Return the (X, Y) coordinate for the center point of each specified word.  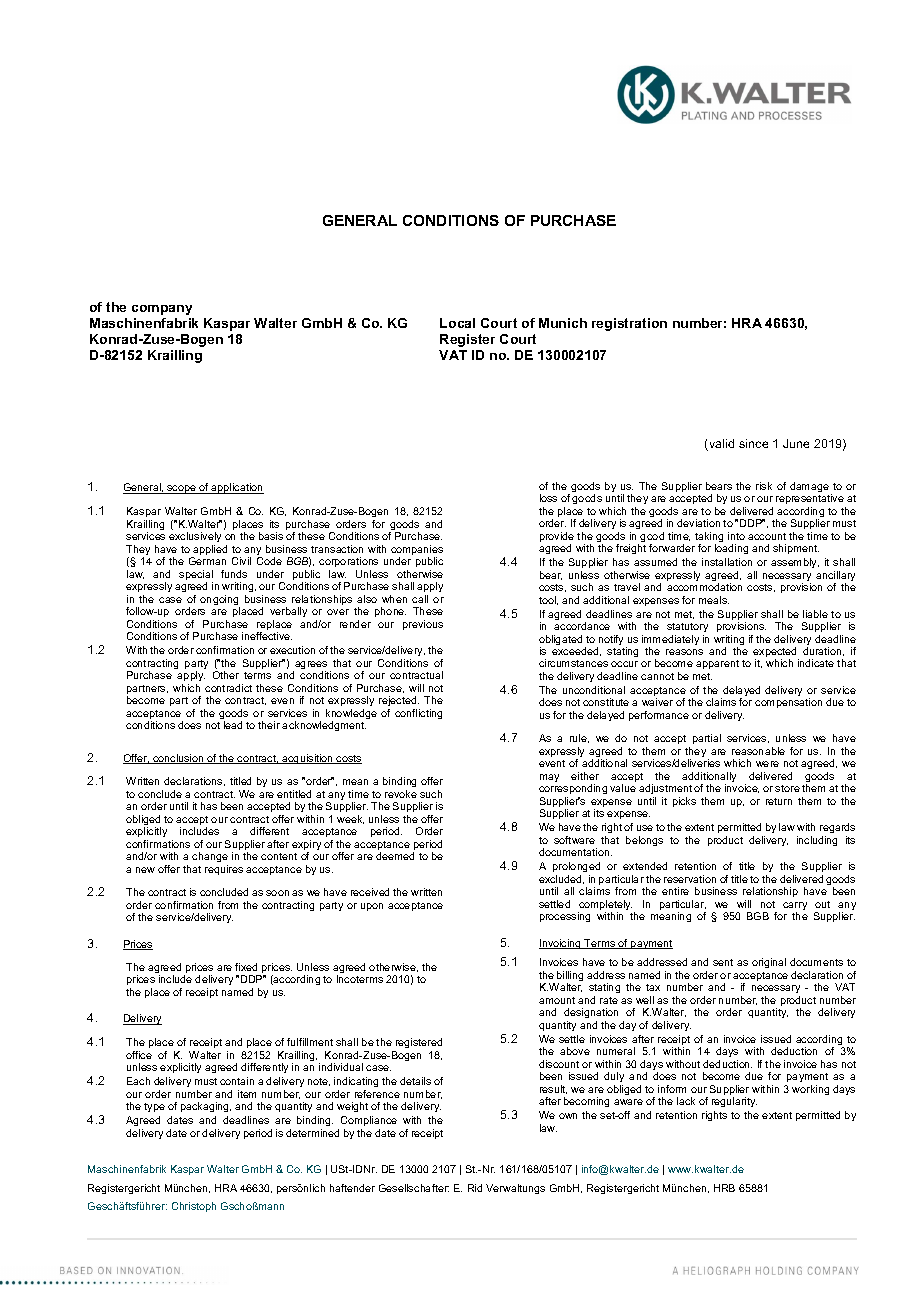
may (549, 778)
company (162, 310)
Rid (475, 1188)
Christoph (194, 1207)
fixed (246, 967)
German (207, 561)
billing (570, 977)
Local (457, 323)
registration (629, 324)
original (769, 963)
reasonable (758, 751)
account (767, 536)
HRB (724, 1188)
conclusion (178, 759)
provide (557, 538)
